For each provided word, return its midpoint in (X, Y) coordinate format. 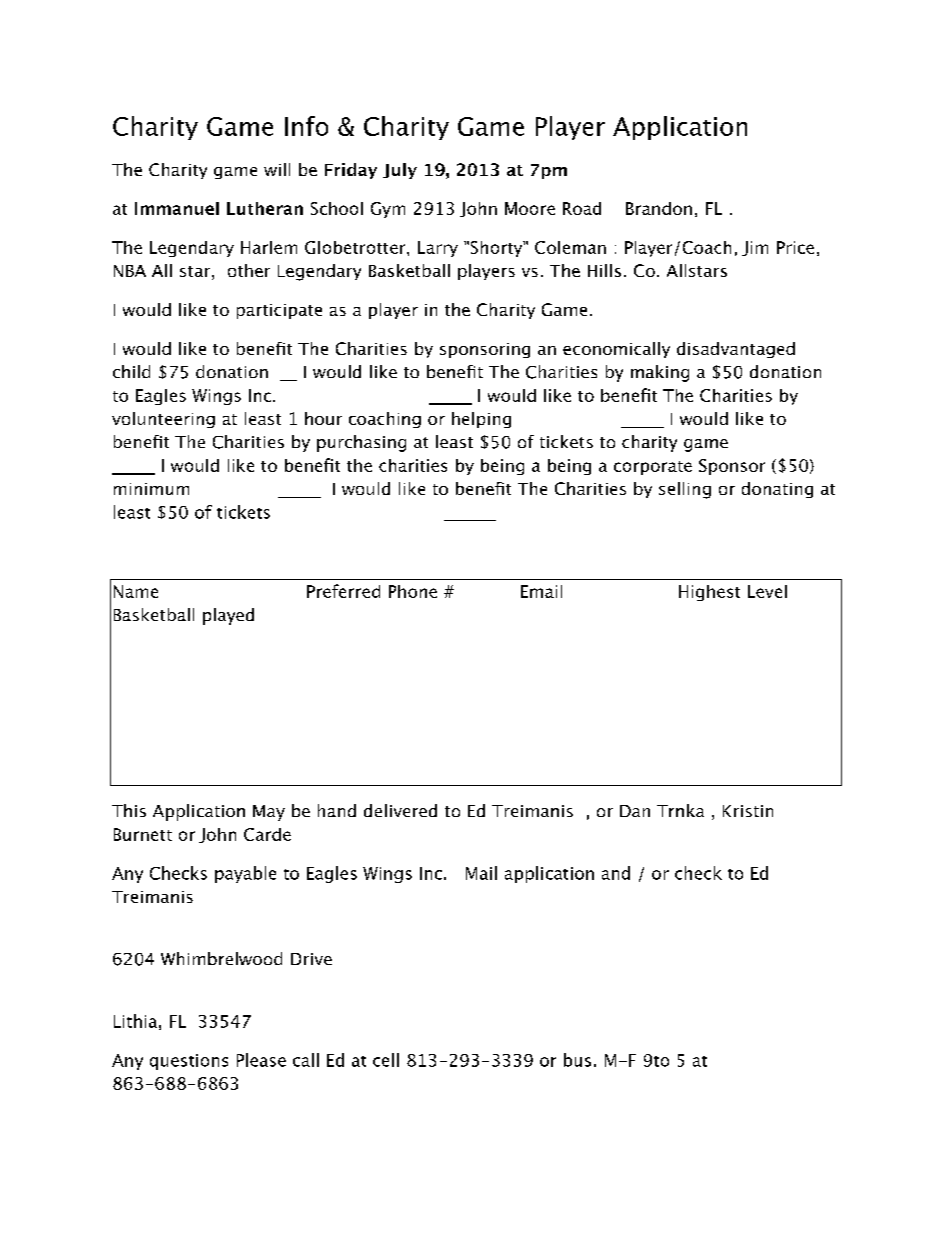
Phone (413, 591)
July (400, 171)
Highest (709, 593)
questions (189, 1062)
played (228, 616)
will (277, 169)
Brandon (659, 208)
